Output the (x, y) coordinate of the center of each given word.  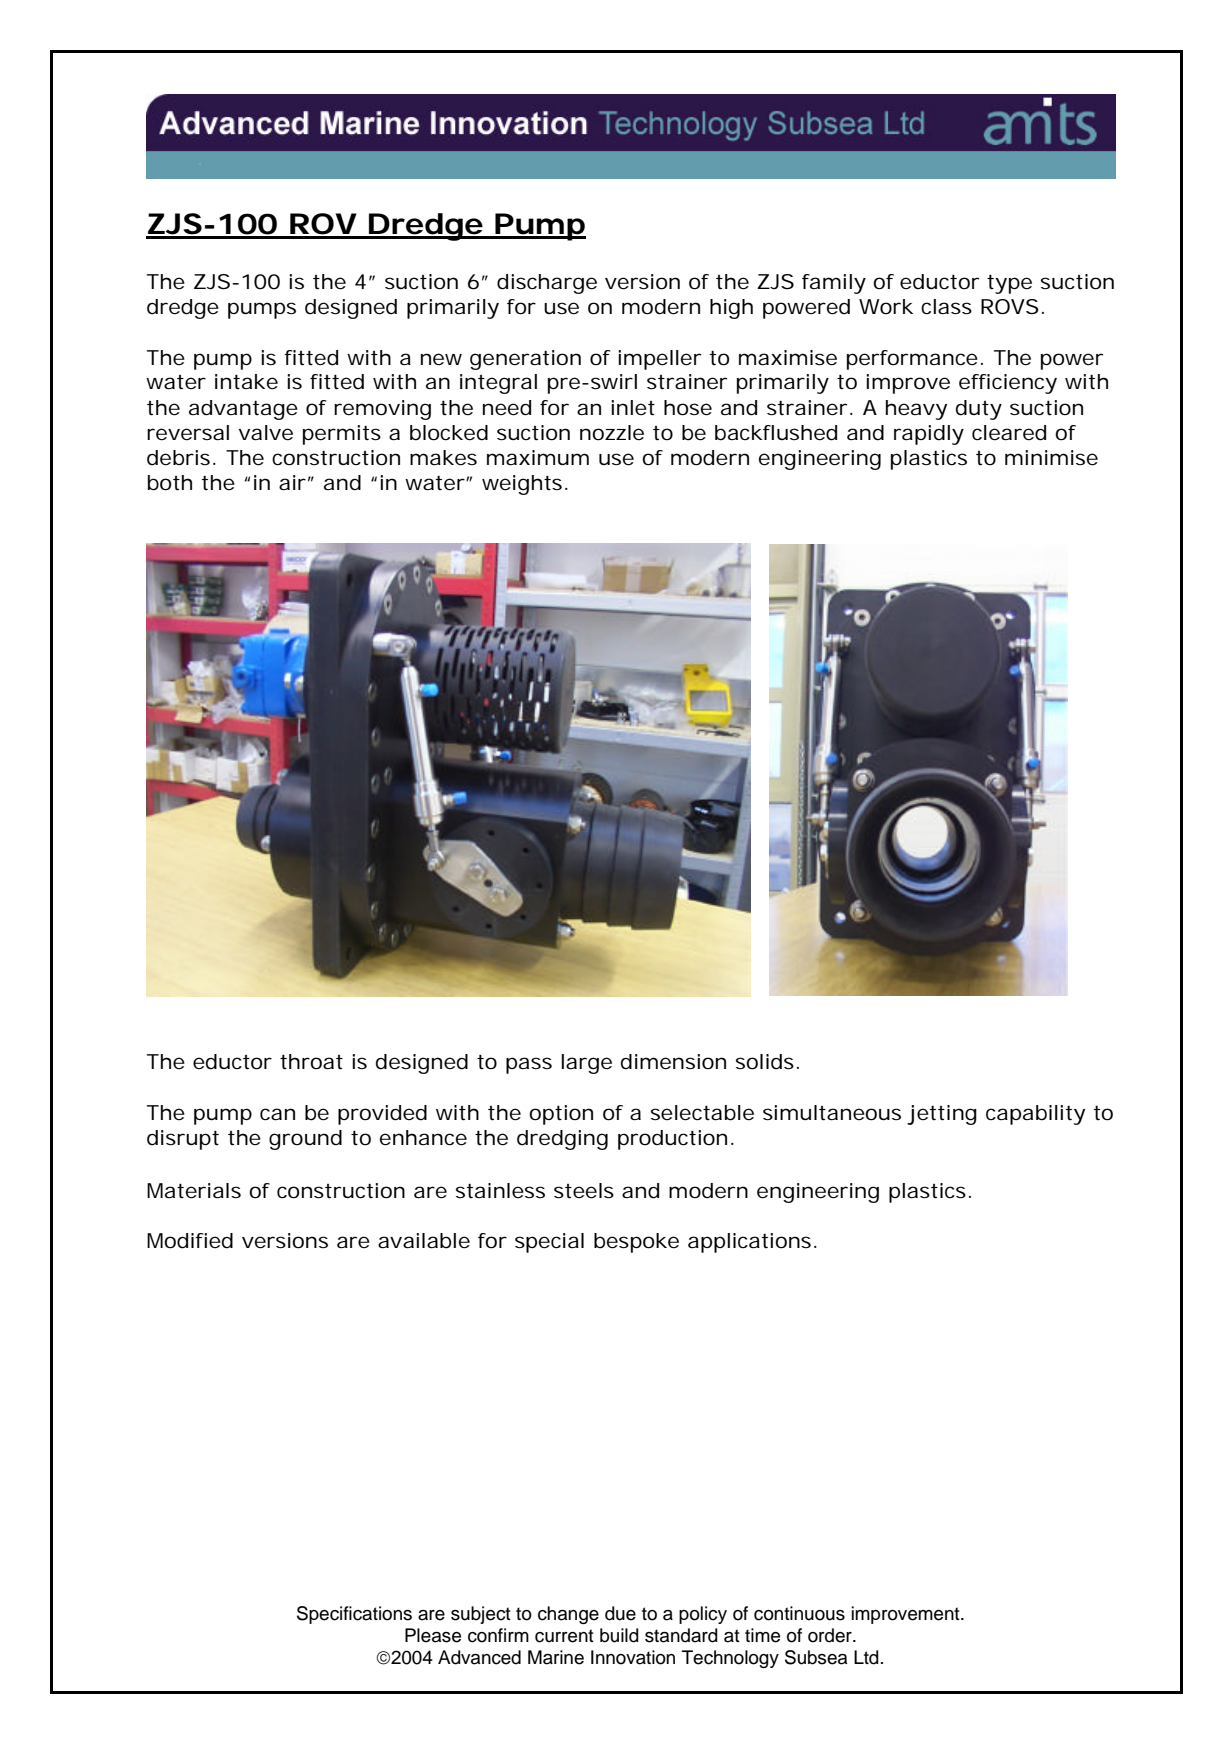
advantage (243, 410)
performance (915, 360)
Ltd (866, 1657)
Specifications (354, 1615)
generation (525, 360)
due (620, 1613)
